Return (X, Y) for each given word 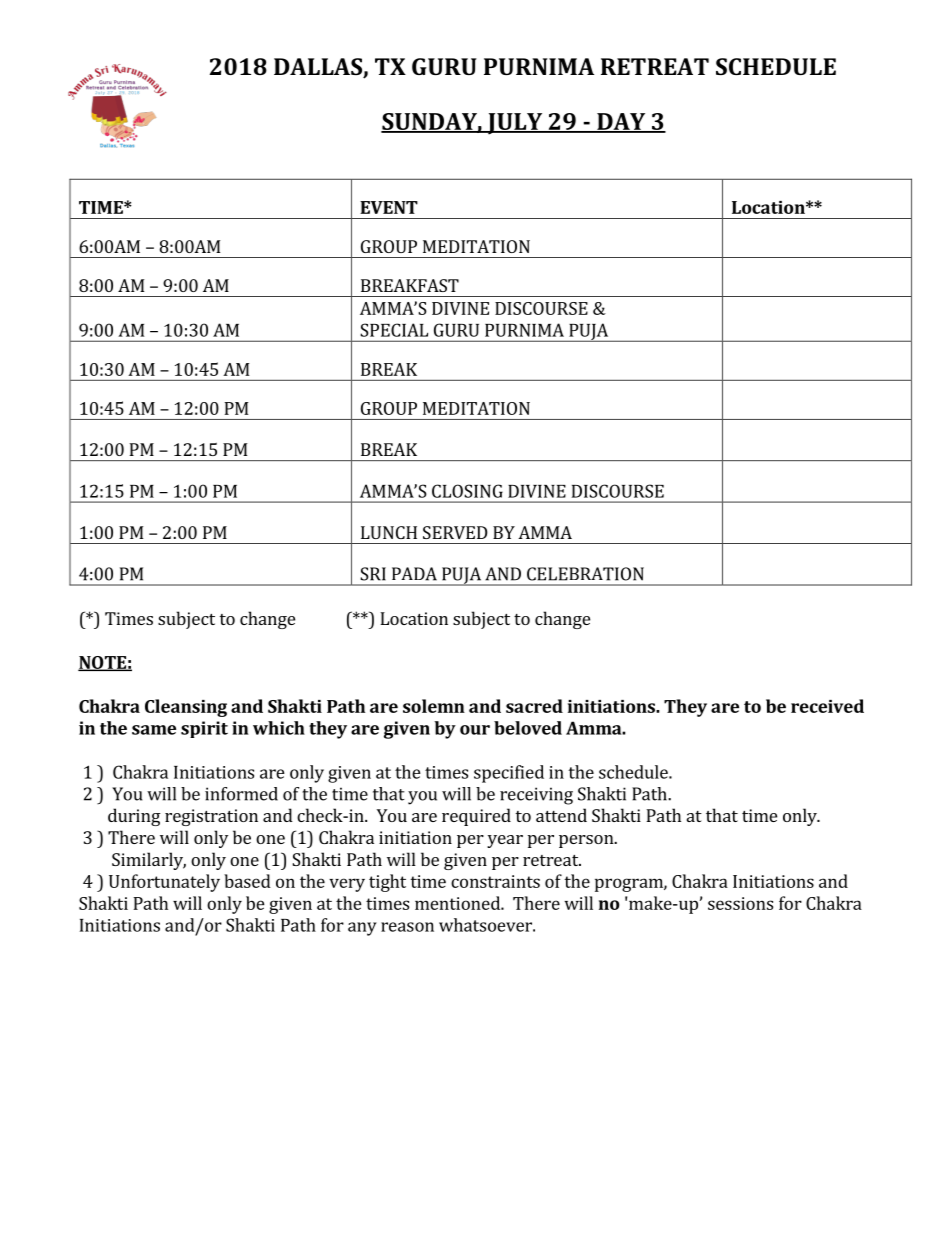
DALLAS (319, 68)
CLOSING (467, 491)
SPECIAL (394, 330)
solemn (434, 706)
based (247, 881)
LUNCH (389, 532)
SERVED (455, 532)
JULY (515, 124)
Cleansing (186, 708)
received (827, 706)
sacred (534, 706)
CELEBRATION (585, 574)
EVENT (389, 207)
